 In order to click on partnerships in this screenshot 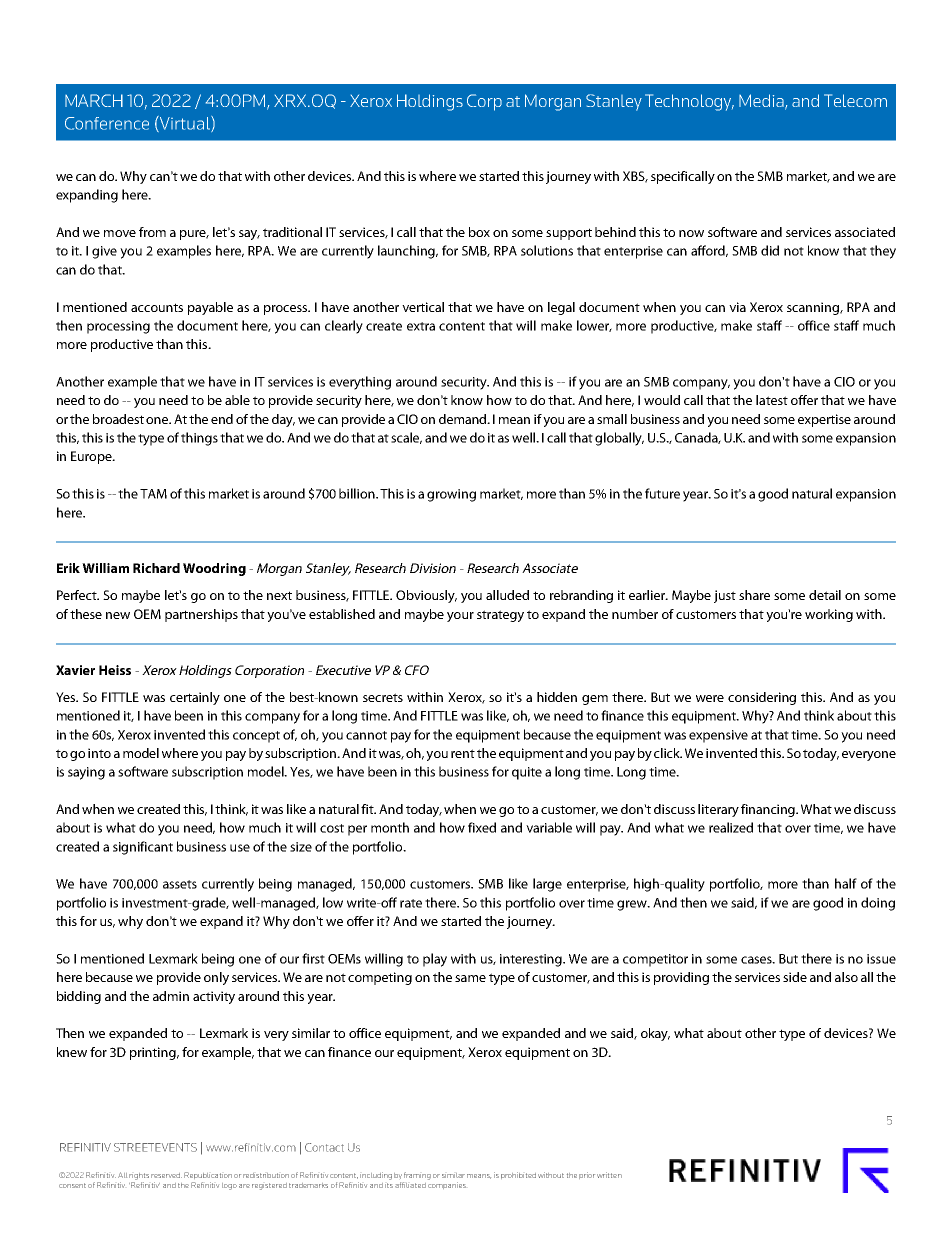, I will do `click(201, 615)`.
